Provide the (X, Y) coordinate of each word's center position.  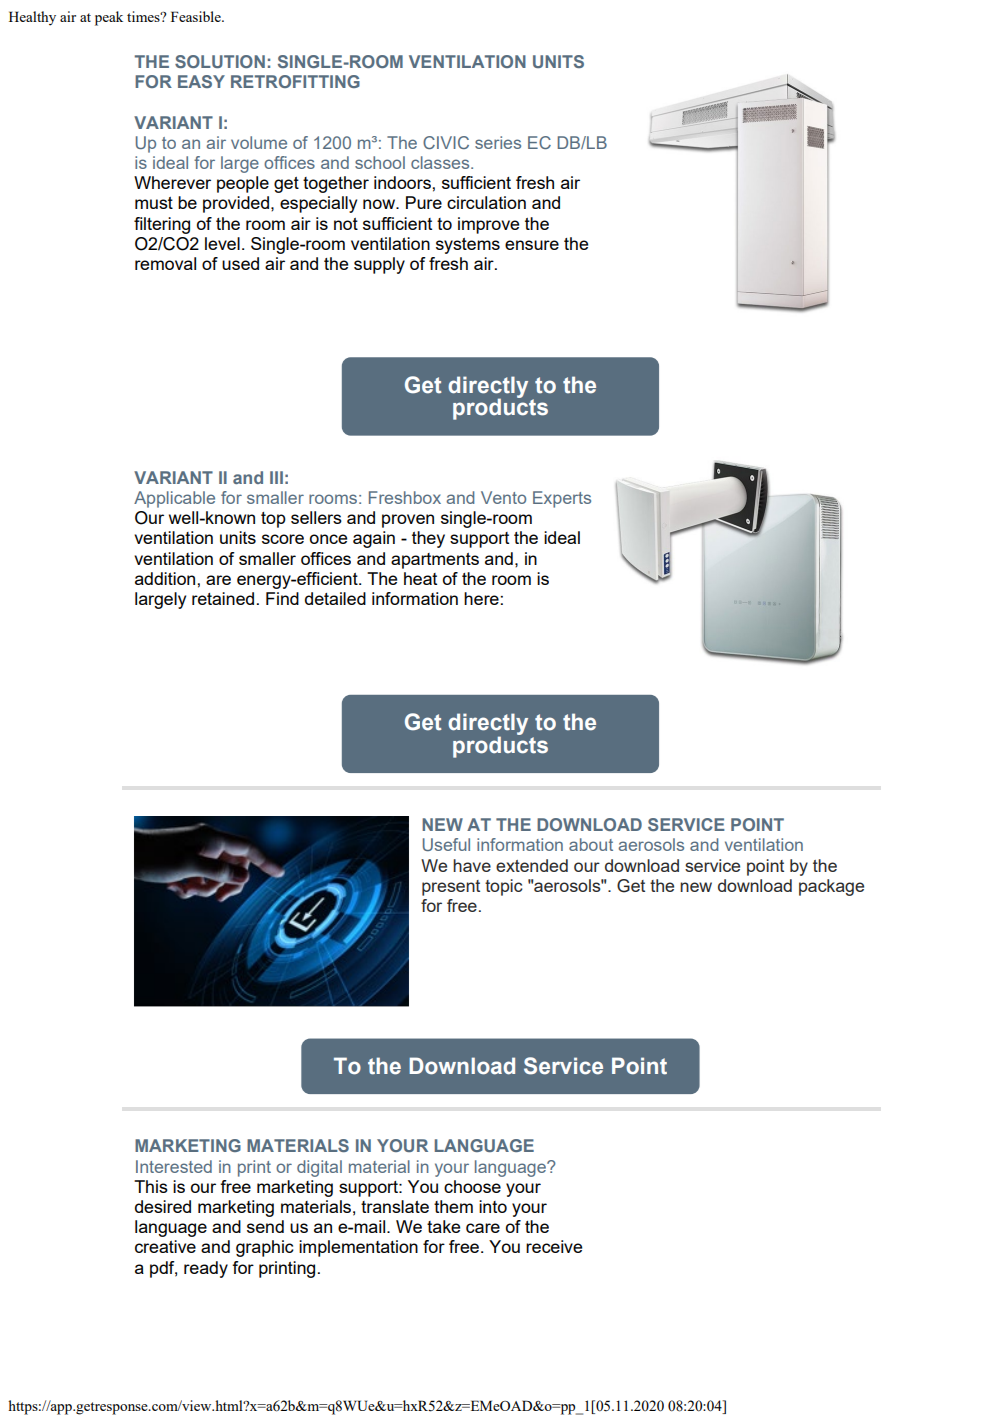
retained (223, 598)
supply (379, 265)
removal (165, 263)
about (591, 844)
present (451, 888)
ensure (532, 245)
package (831, 887)
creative (165, 1246)
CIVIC (446, 142)
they (428, 539)
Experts (562, 499)
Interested (174, 1166)
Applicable (174, 499)
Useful (446, 844)
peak (109, 18)
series (498, 142)
